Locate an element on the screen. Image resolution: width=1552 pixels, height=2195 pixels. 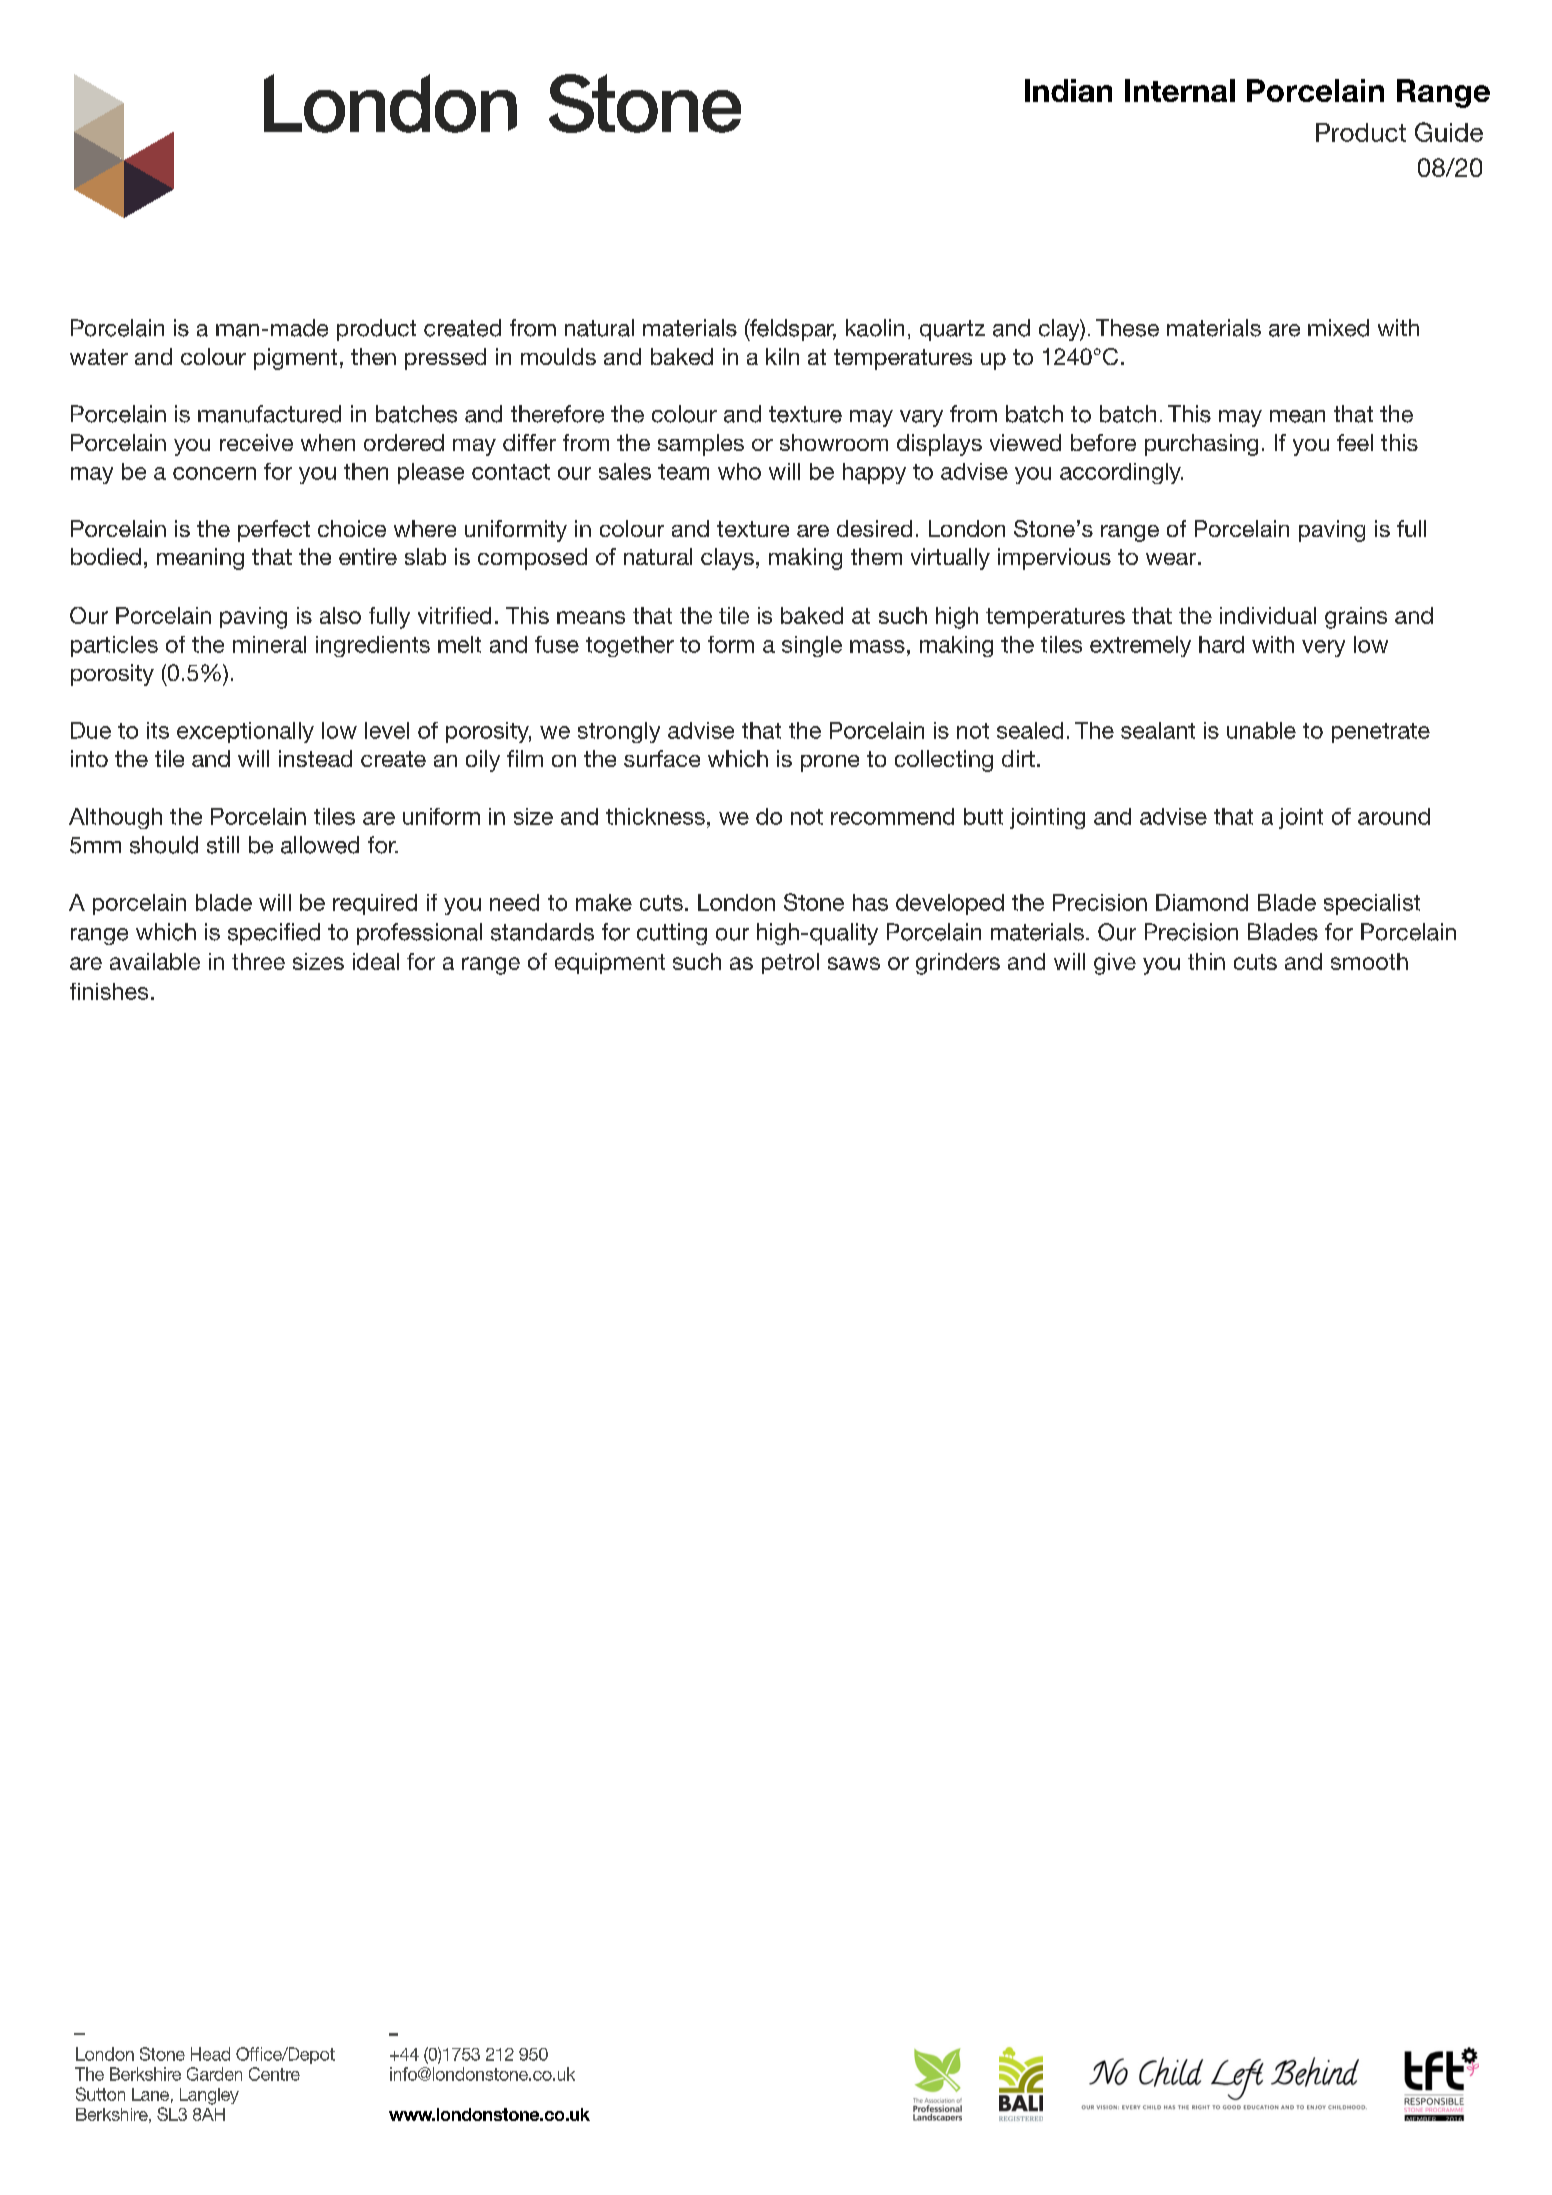
petrol is located at coordinates (790, 963).
